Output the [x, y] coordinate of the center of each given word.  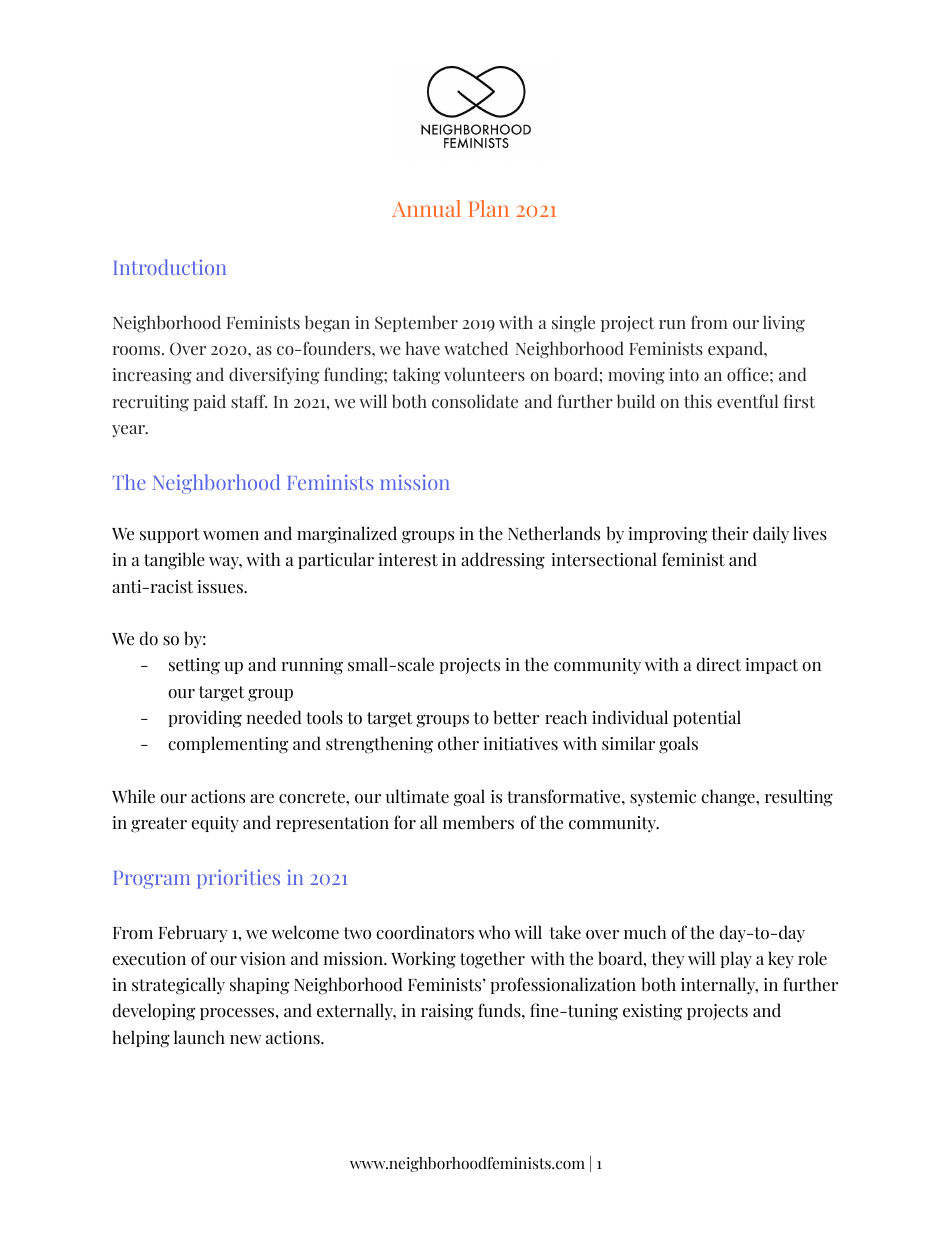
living [784, 324]
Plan [489, 208]
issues [221, 587]
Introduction [169, 267]
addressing [503, 561]
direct [719, 664]
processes [238, 1014]
